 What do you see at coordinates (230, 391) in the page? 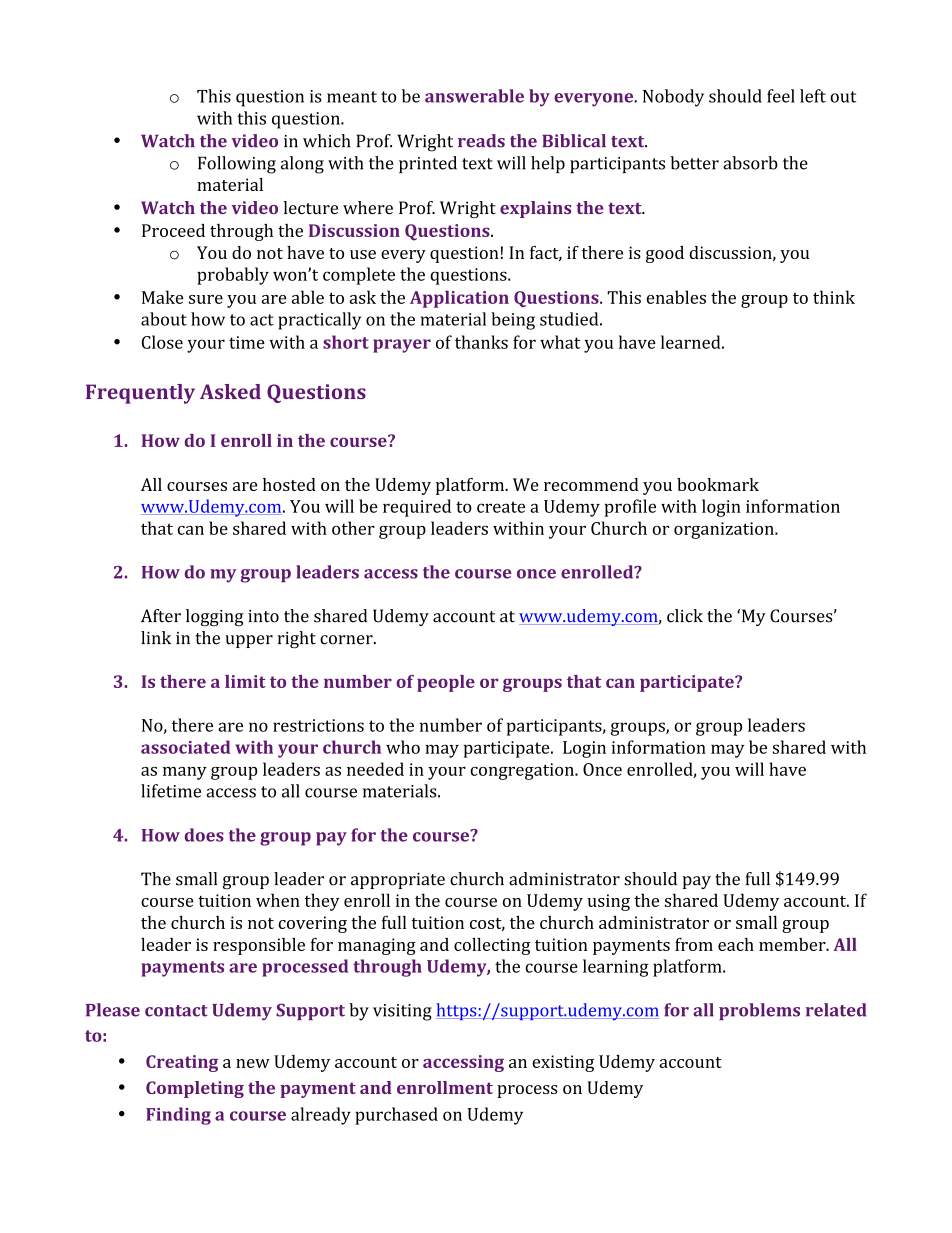
I see `Asked` at bounding box center [230, 391].
